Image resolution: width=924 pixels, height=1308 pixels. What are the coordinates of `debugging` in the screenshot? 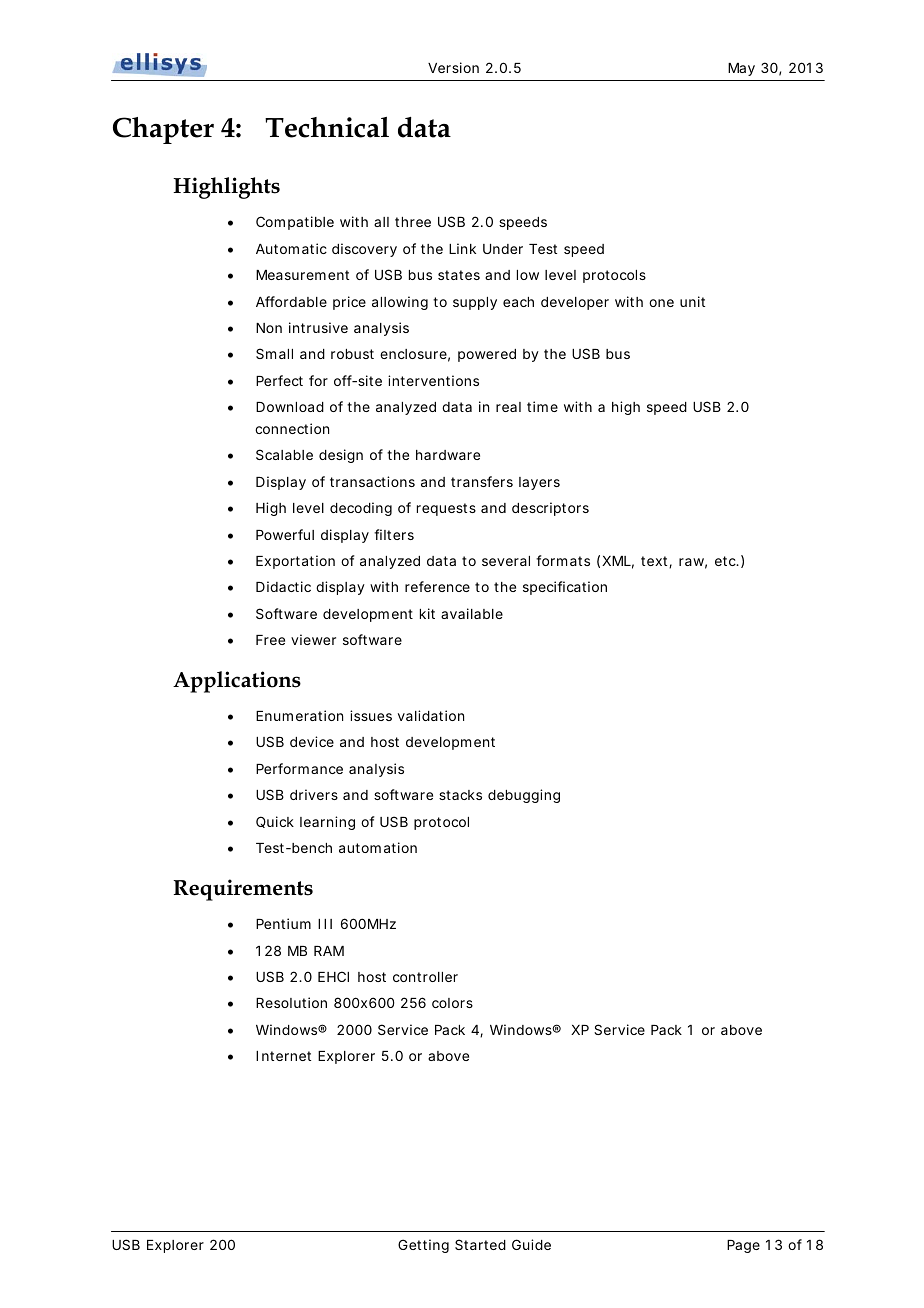 It's located at (524, 796).
